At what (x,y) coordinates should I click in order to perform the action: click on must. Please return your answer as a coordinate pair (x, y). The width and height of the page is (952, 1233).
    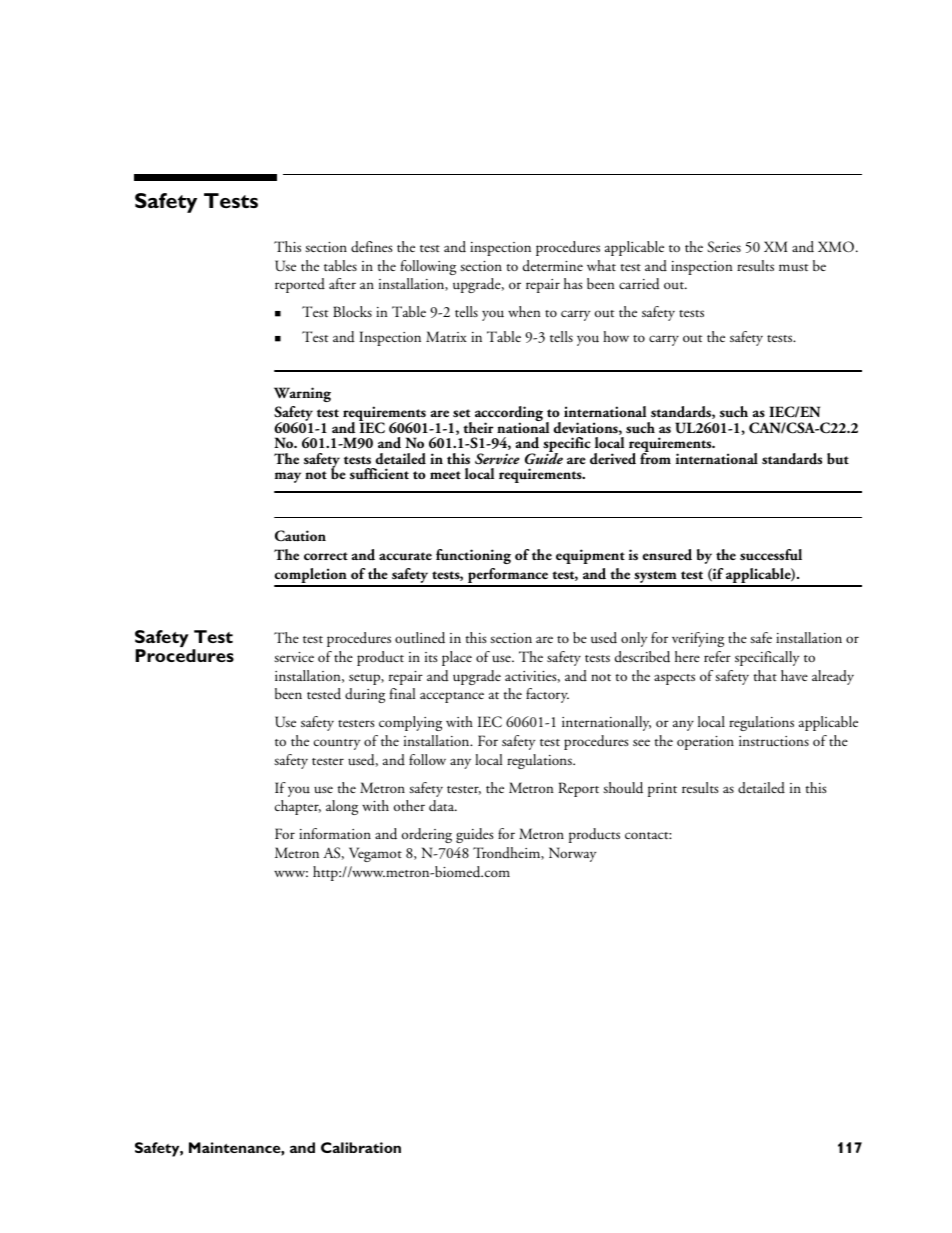
    Looking at the image, I should click on (793, 268).
